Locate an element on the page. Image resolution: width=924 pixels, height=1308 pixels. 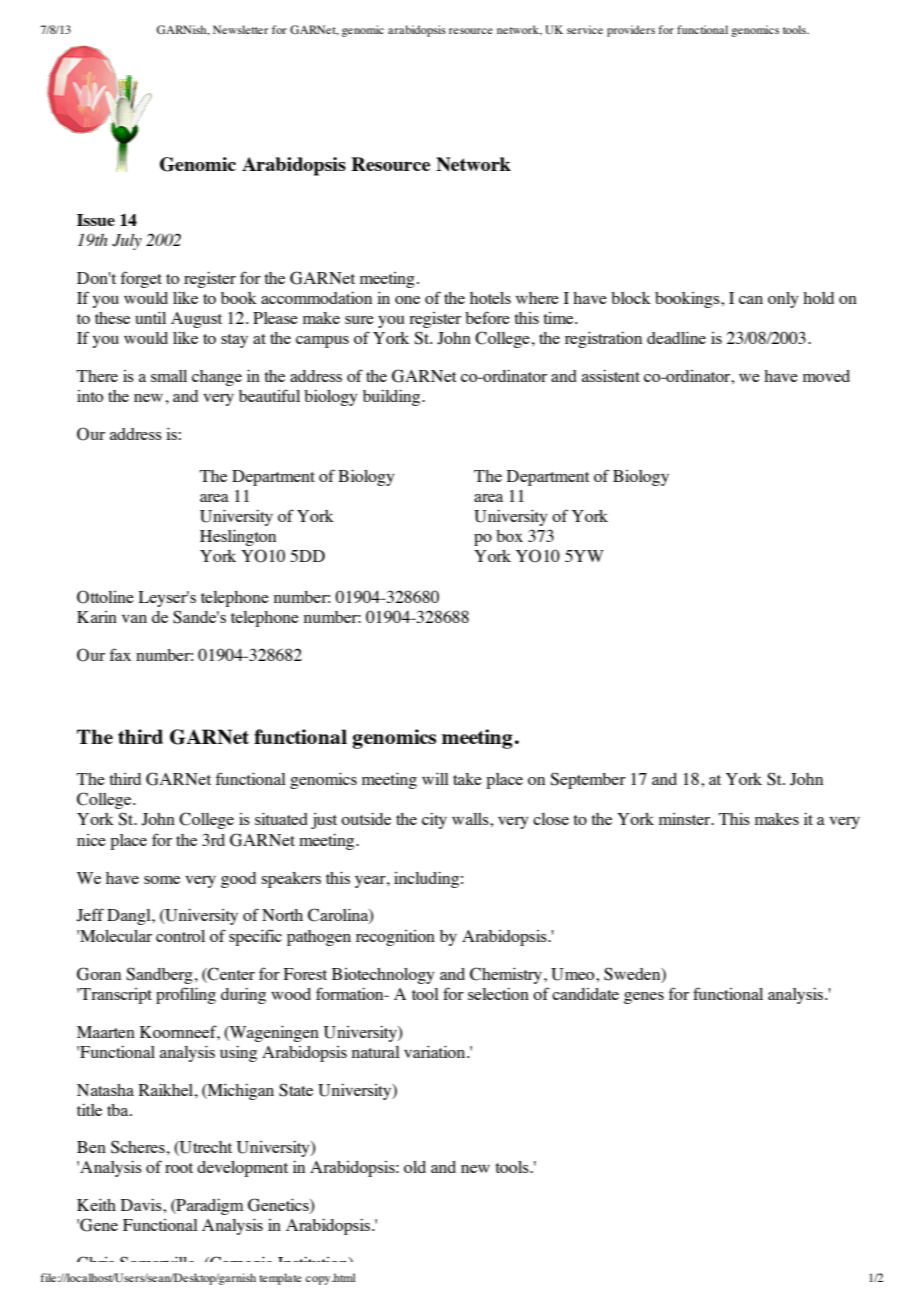
candidate is located at coordinates (585, 994).
